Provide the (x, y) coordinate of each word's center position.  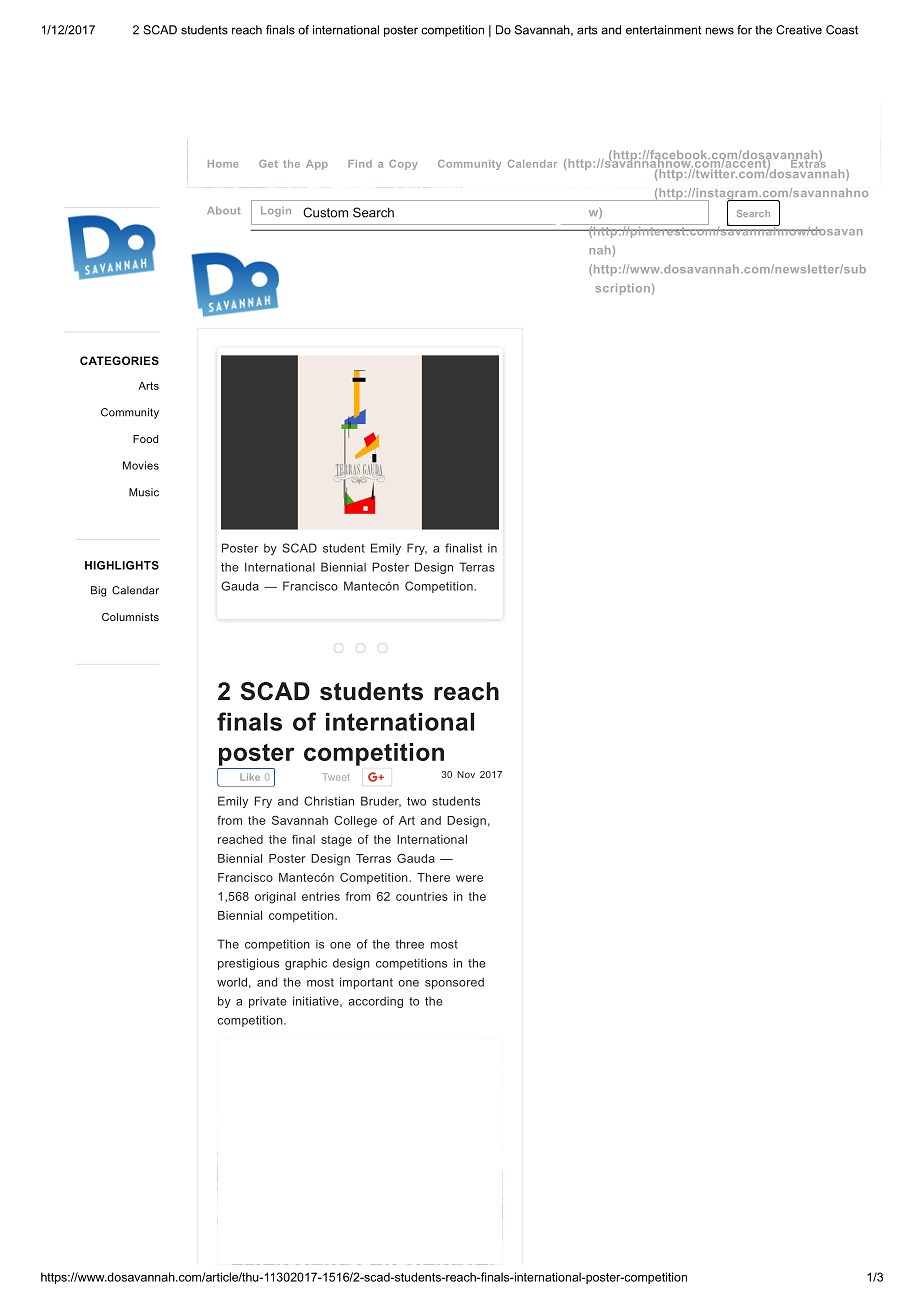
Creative (799, 30)
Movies (141, 465)
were (469, 878)
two (416, 801)
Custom (325, 212)
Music (144, 492)
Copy (403, 165)
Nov (466, 774)
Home (223, 164)
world (232, 982)
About (223, 210)
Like (250, 777)
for (744, 30)
